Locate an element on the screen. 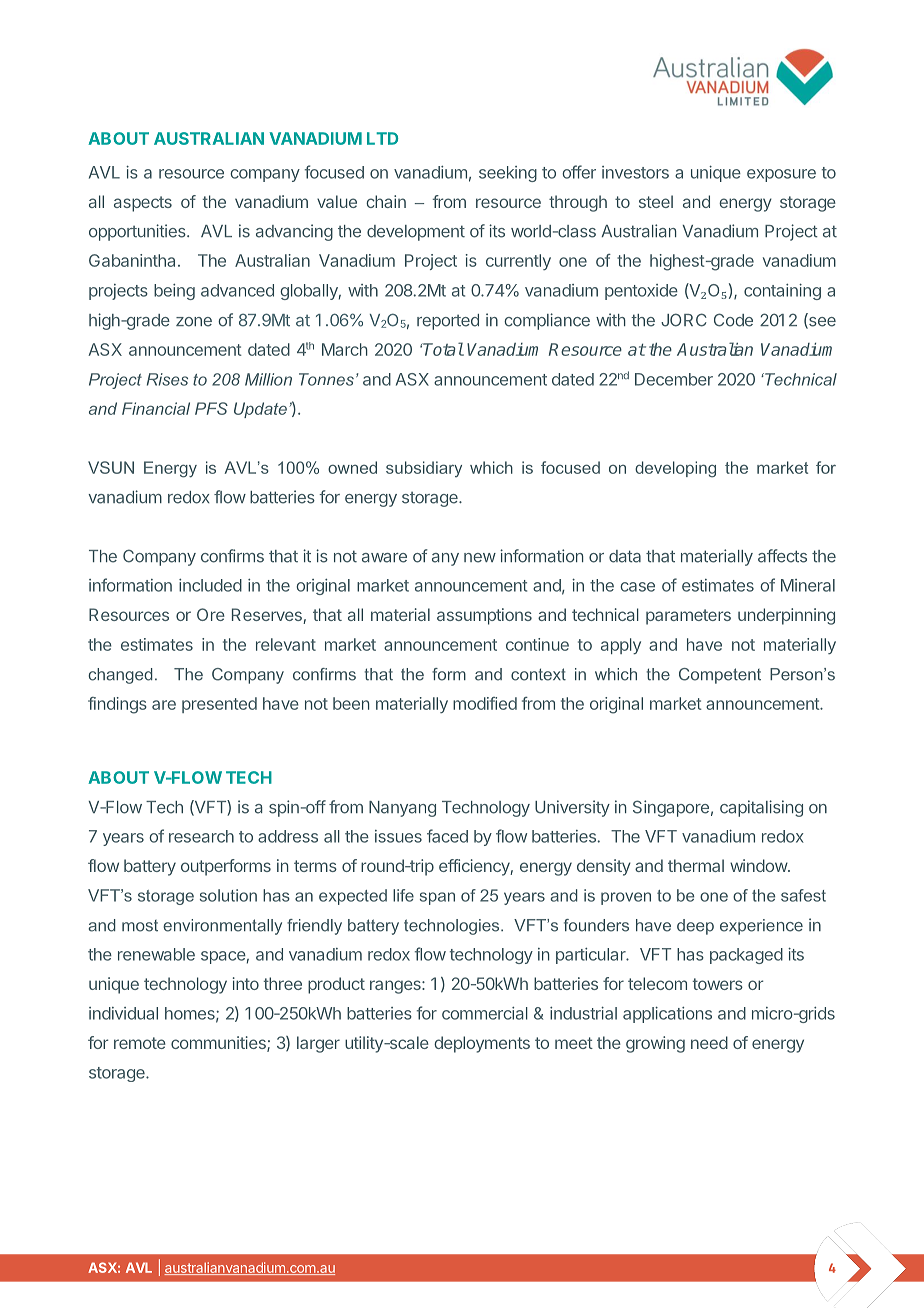 This screenshot has width=924, height=1308. communities is located at coordinates (219, 1044).
